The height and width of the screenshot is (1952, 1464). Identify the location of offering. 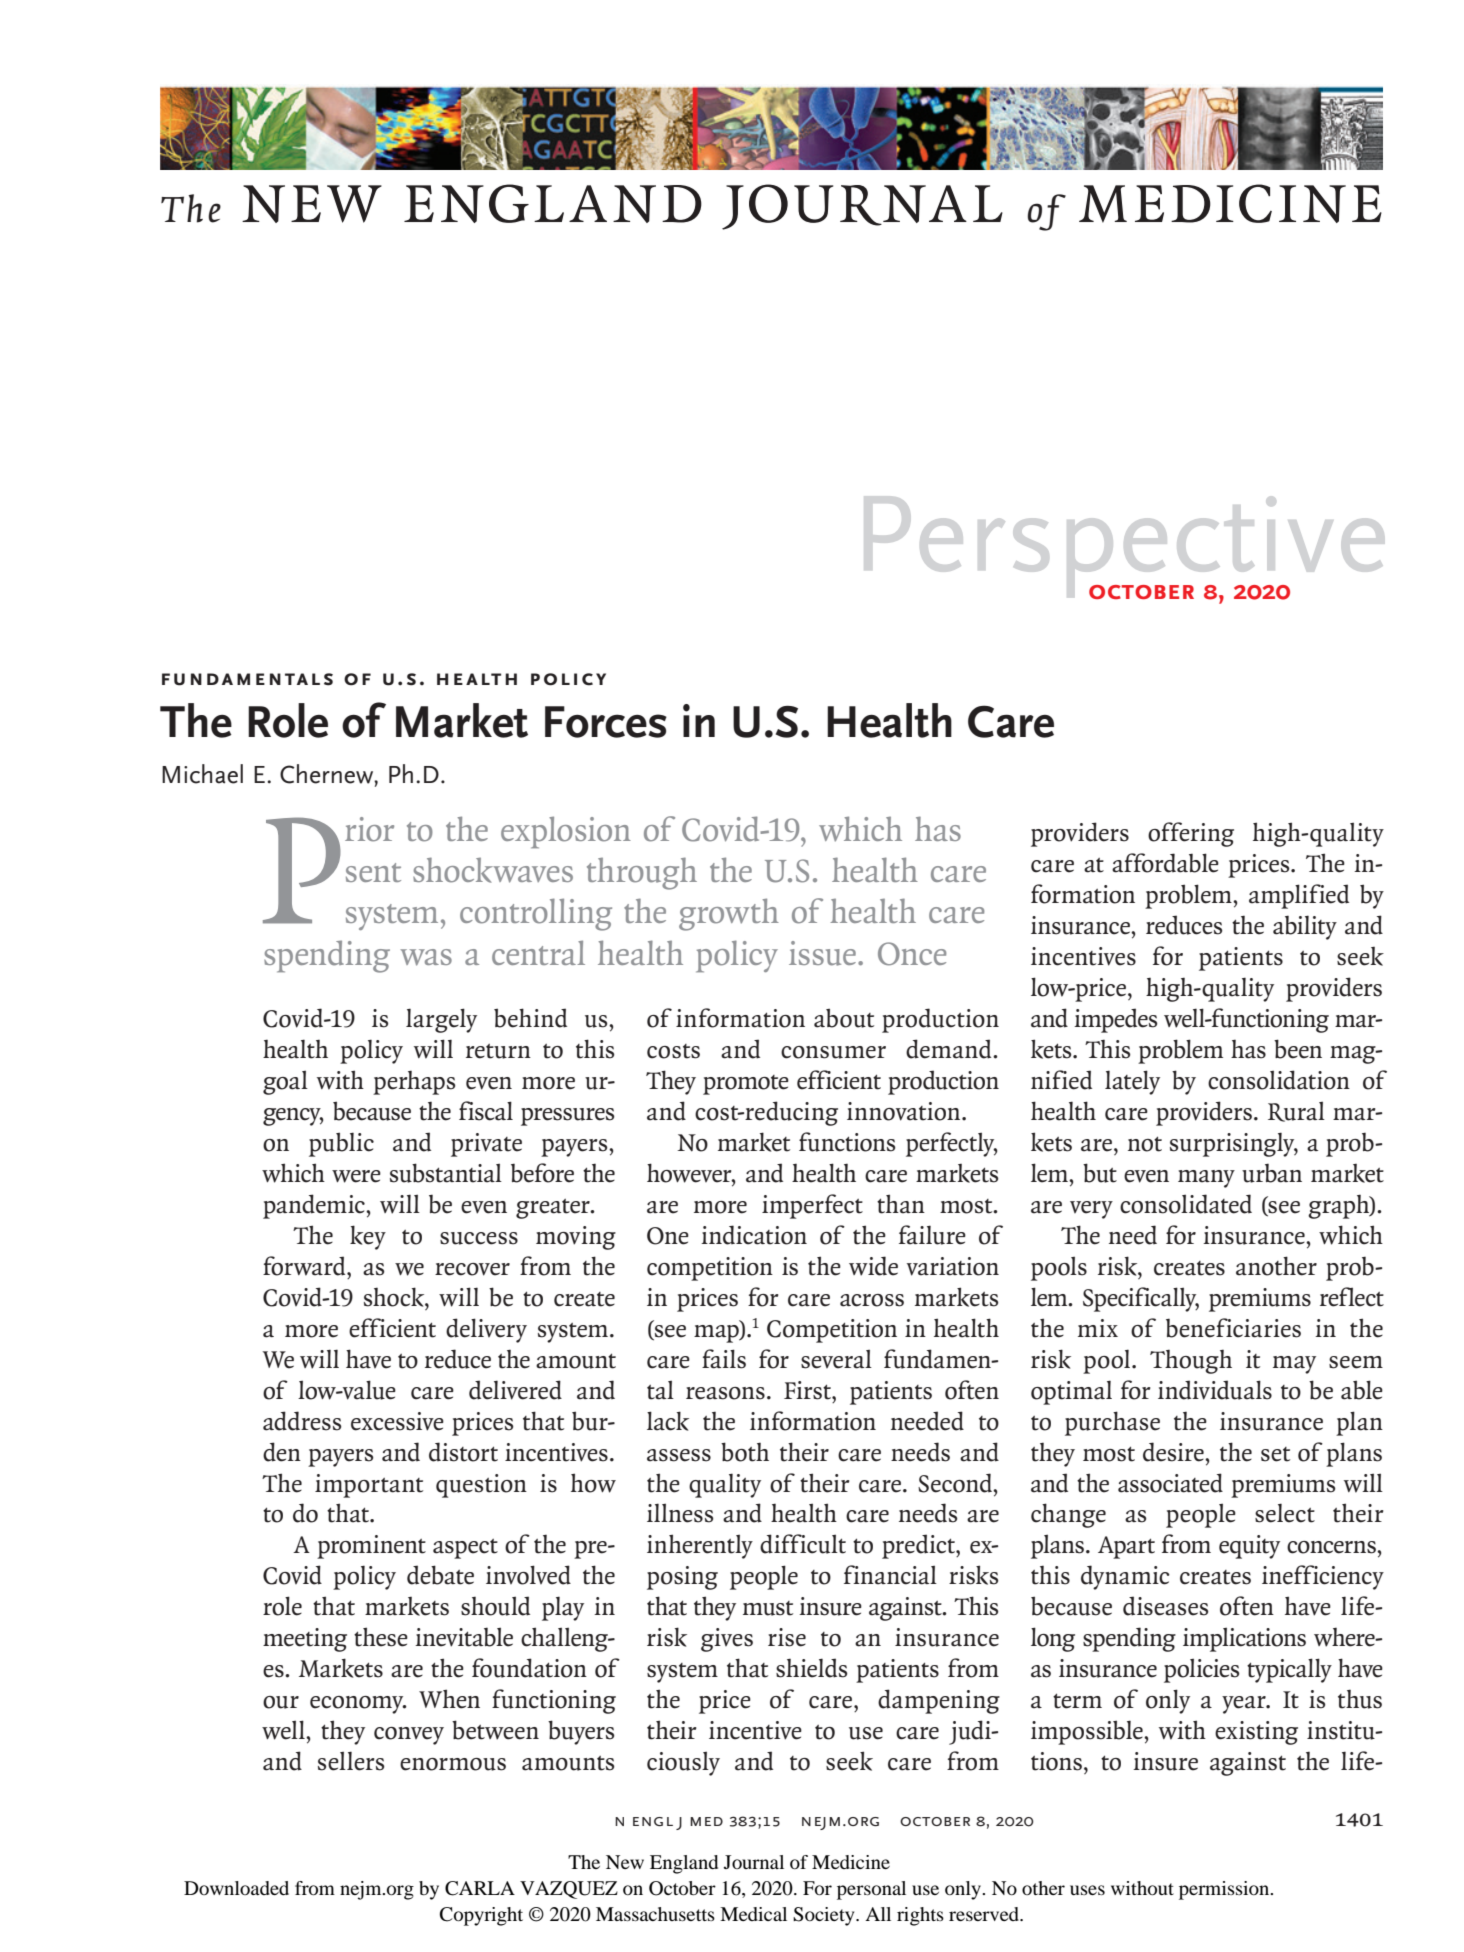
(1191, 834).
